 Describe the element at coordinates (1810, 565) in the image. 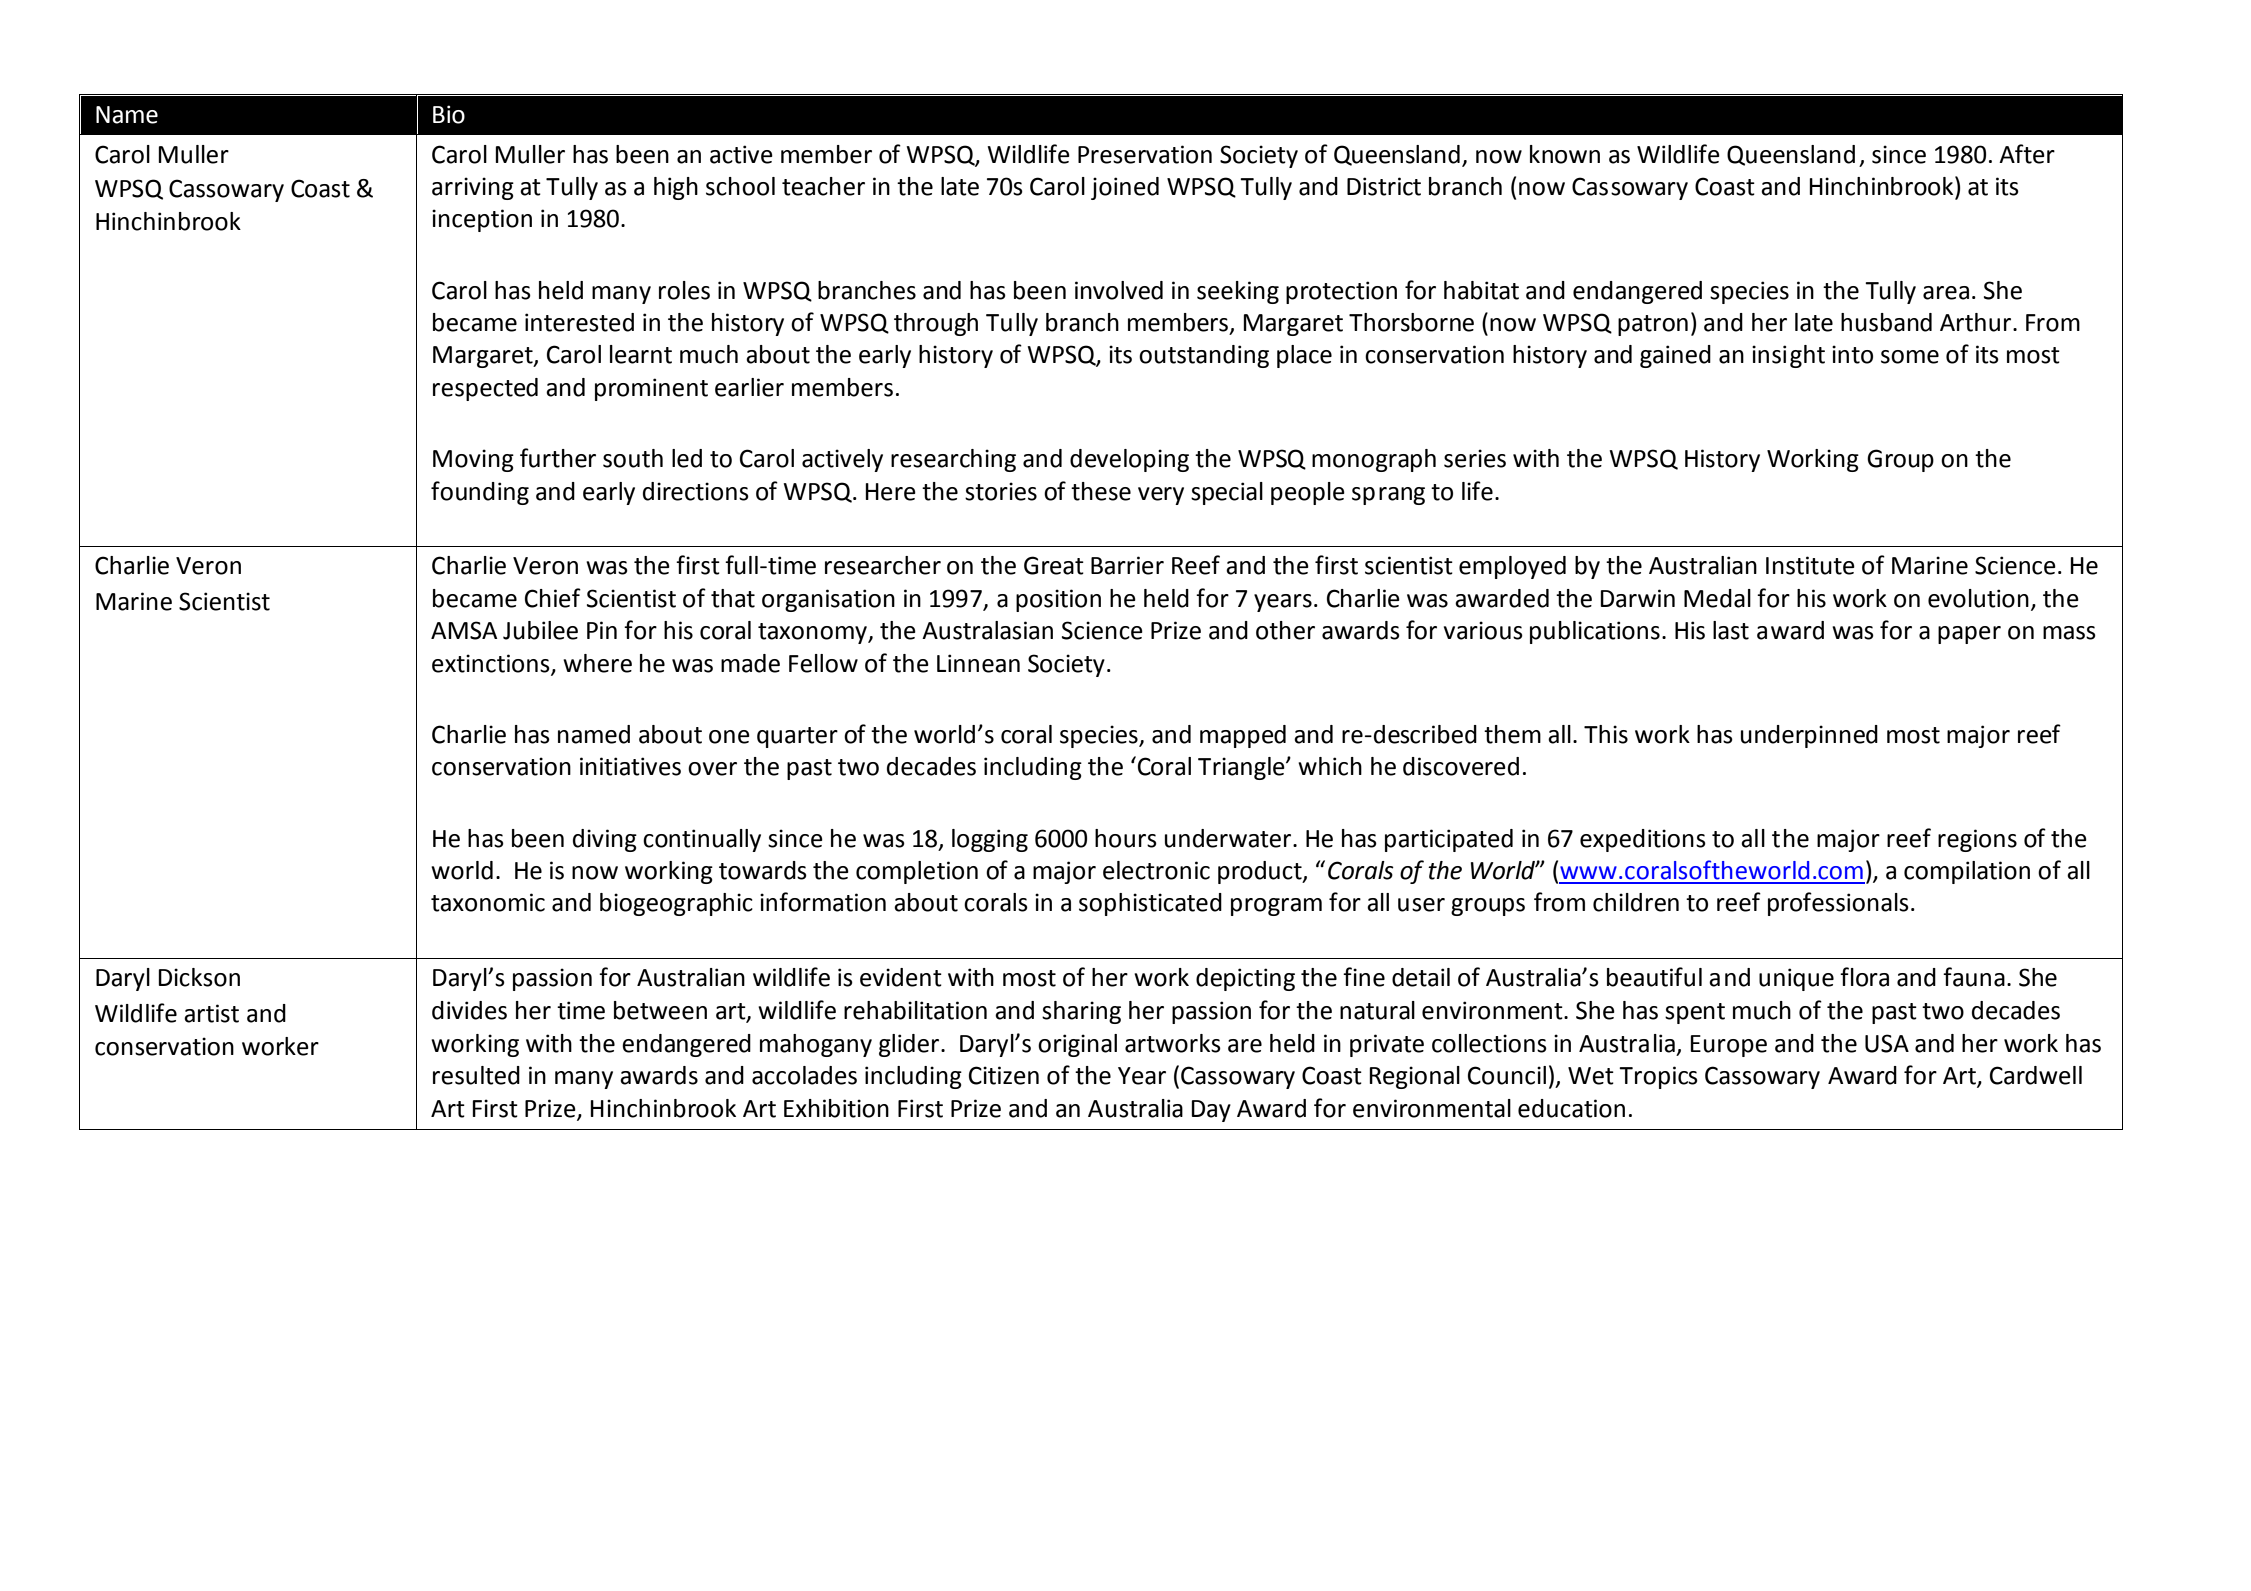

I see `Institute` at that location.
